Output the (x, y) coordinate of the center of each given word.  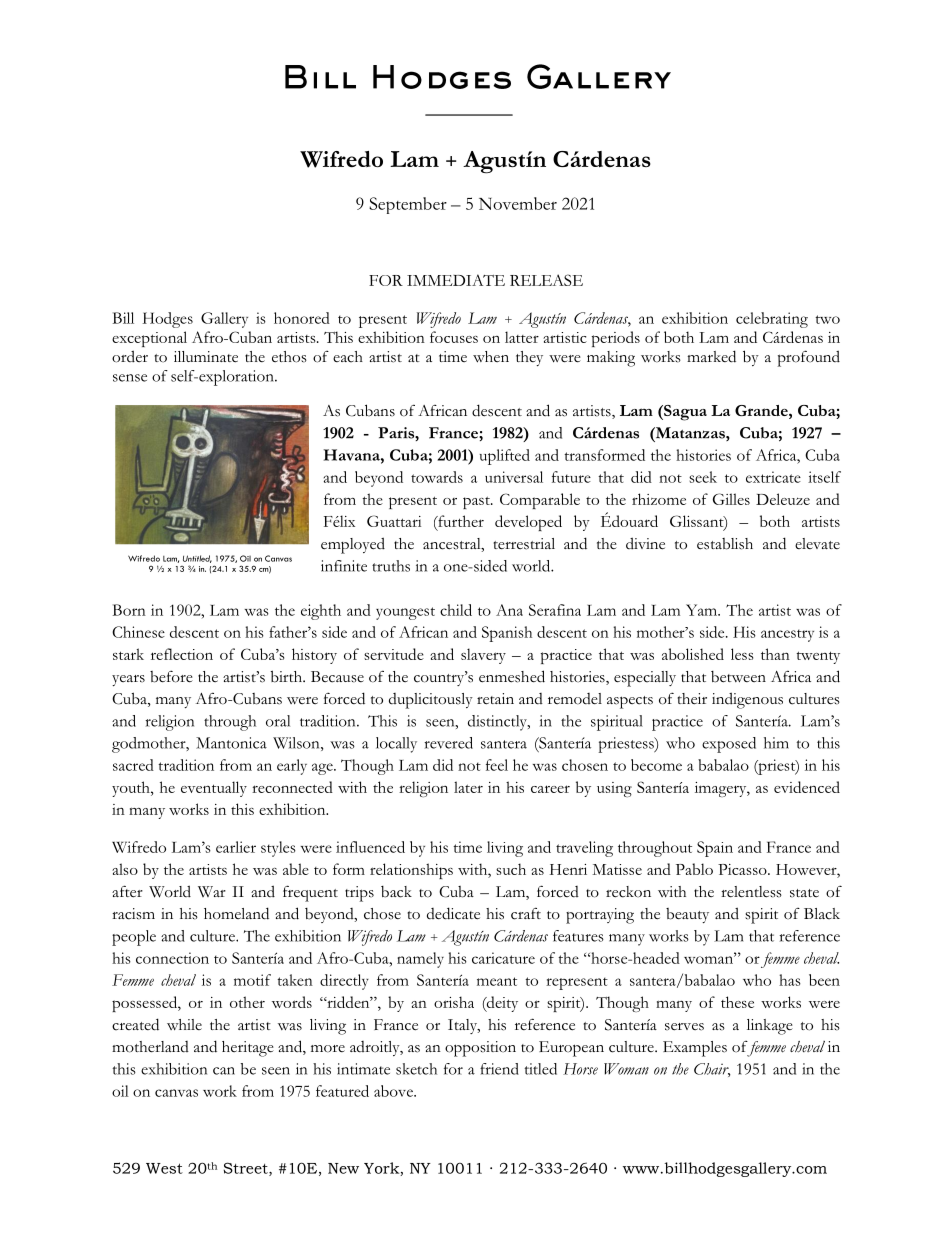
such (511, 869)
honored (302, 318)
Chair (712, 1070)
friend (499, 1069)
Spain (715, 849)
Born (129, 610)
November (518, 203)
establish (725, 544)
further (460, 521)
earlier (236, 847)
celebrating (772, 320)
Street (246, 1169)
